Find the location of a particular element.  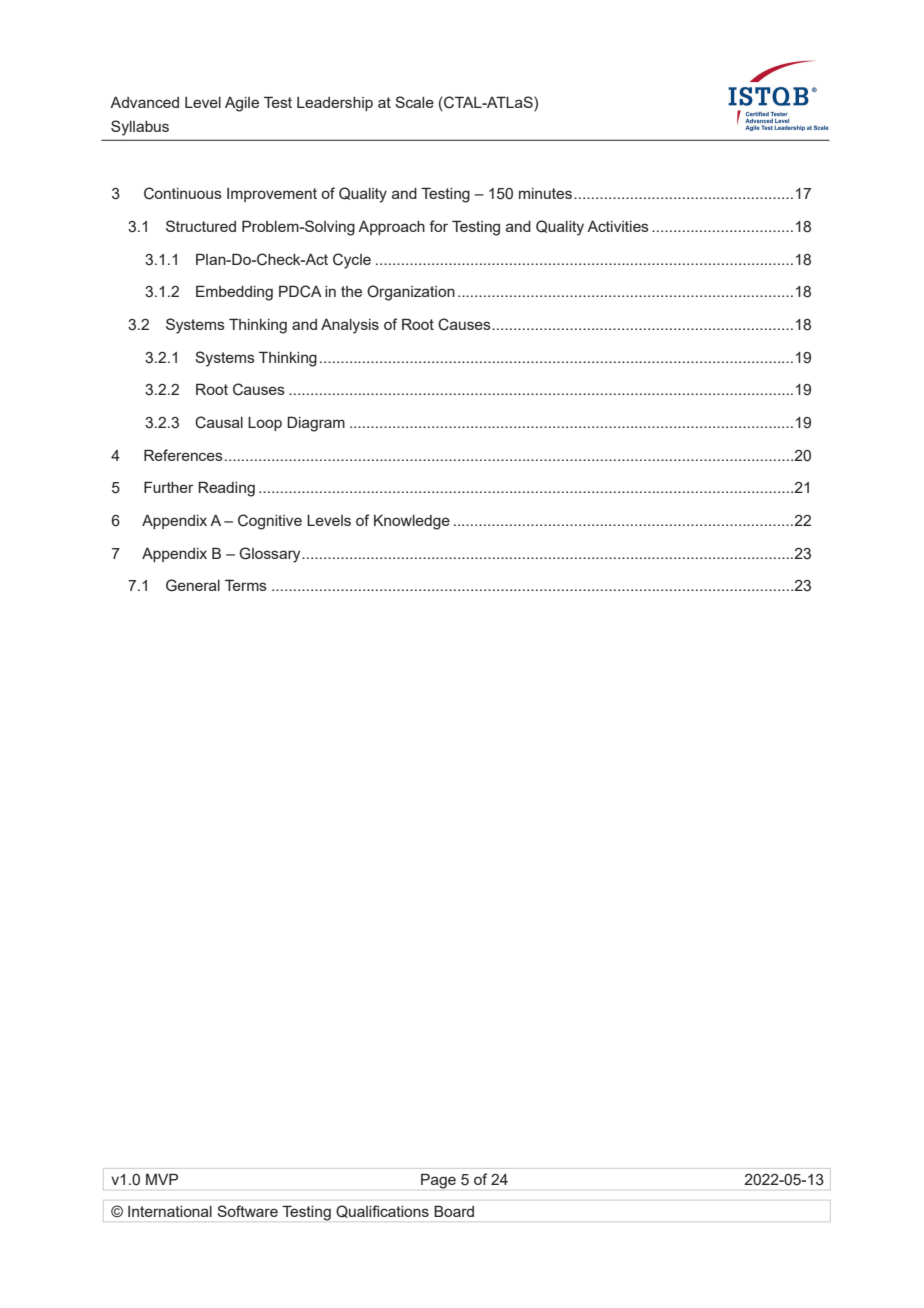

Leadership is located at coordinates (335, 104).
